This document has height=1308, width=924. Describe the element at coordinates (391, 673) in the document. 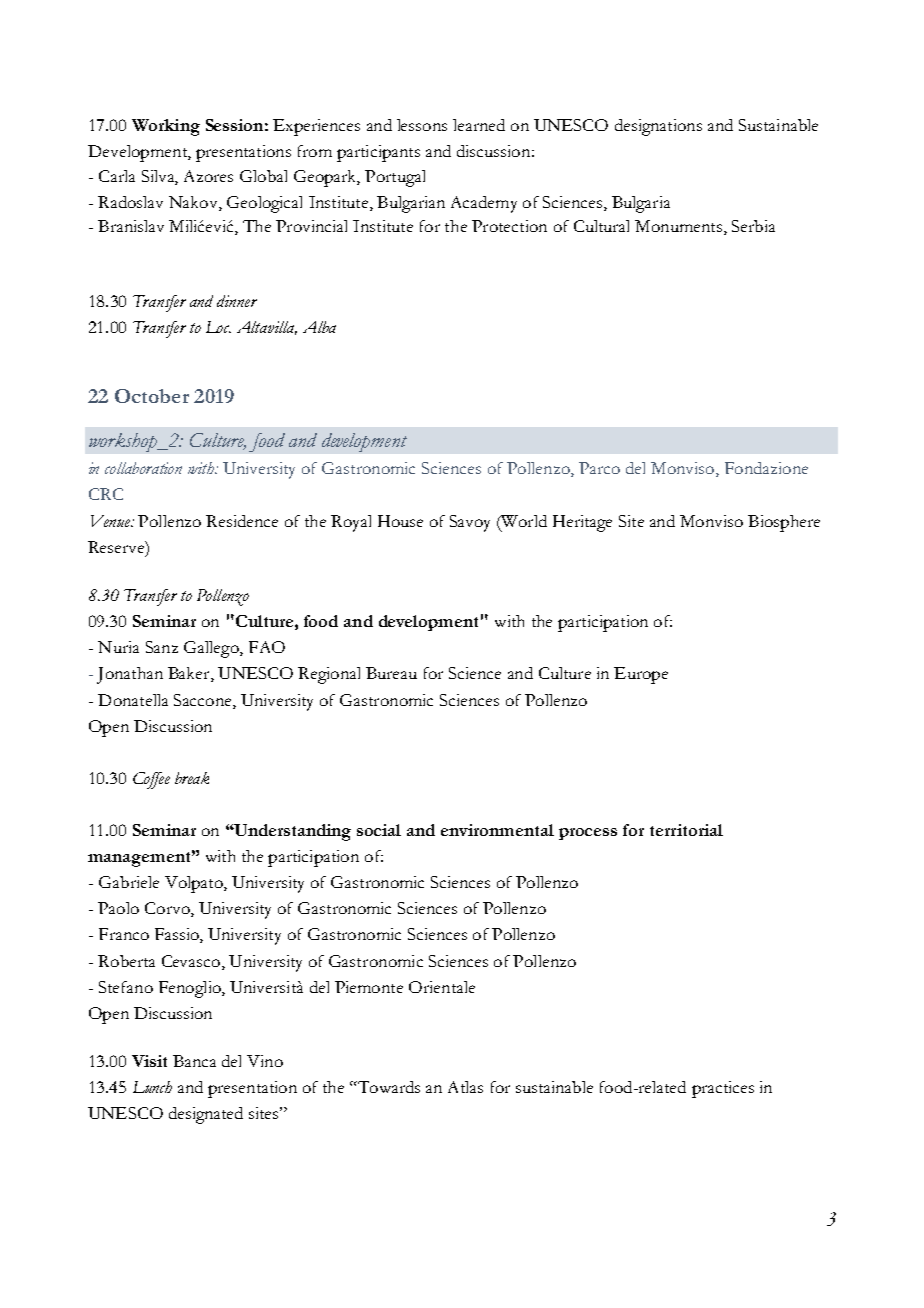

I see `Bureau` at that location.
